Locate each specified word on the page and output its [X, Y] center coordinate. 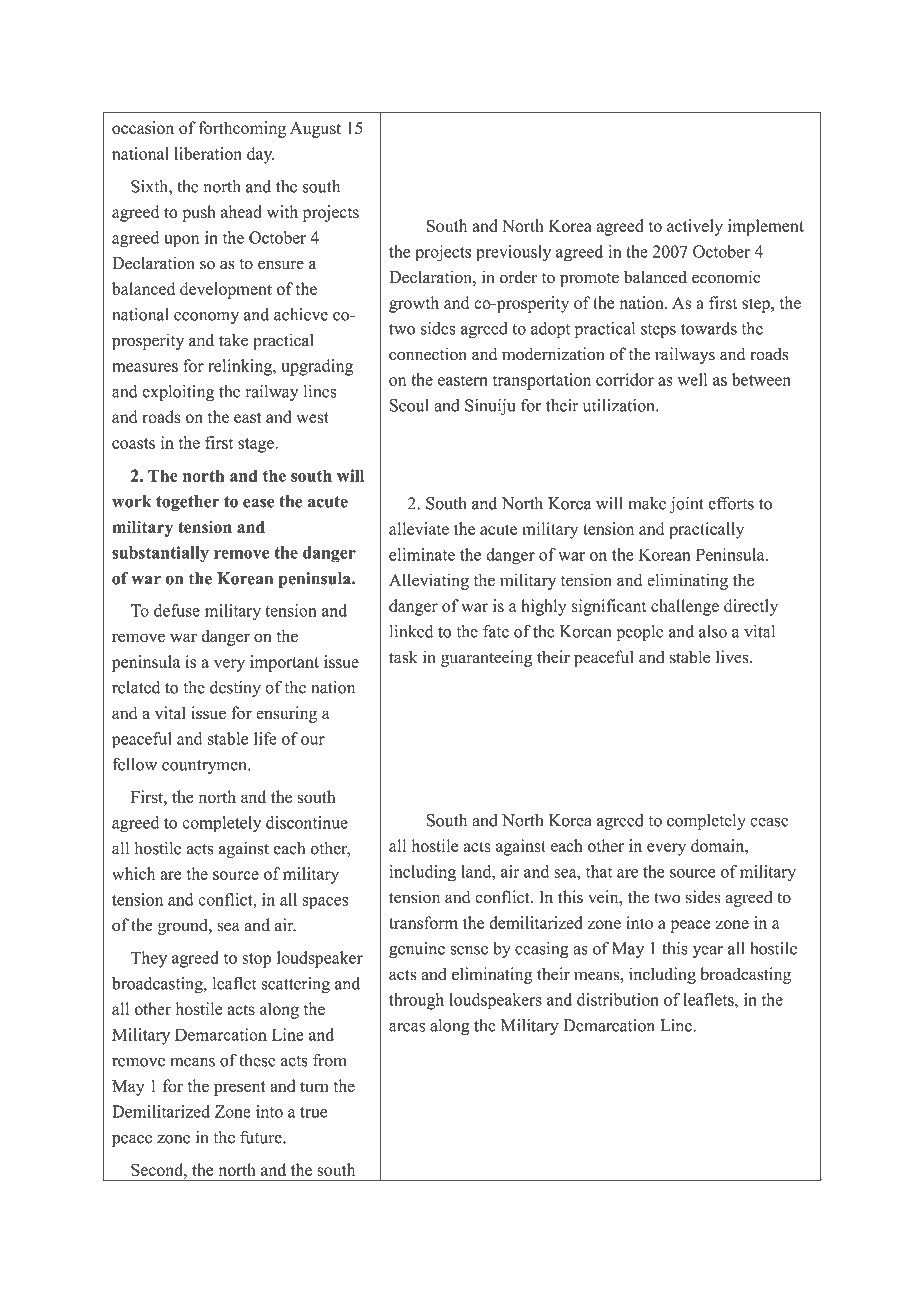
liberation [208, 153]
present [239, 1088]
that [599, 871]
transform [423, 922]
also [713, 631]
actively [695, 227]
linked [411, 631]
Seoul [409, 405]
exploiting [178, 393]
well [692, 379]
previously [513, 253]
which [133, 873]
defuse [177, 610]
